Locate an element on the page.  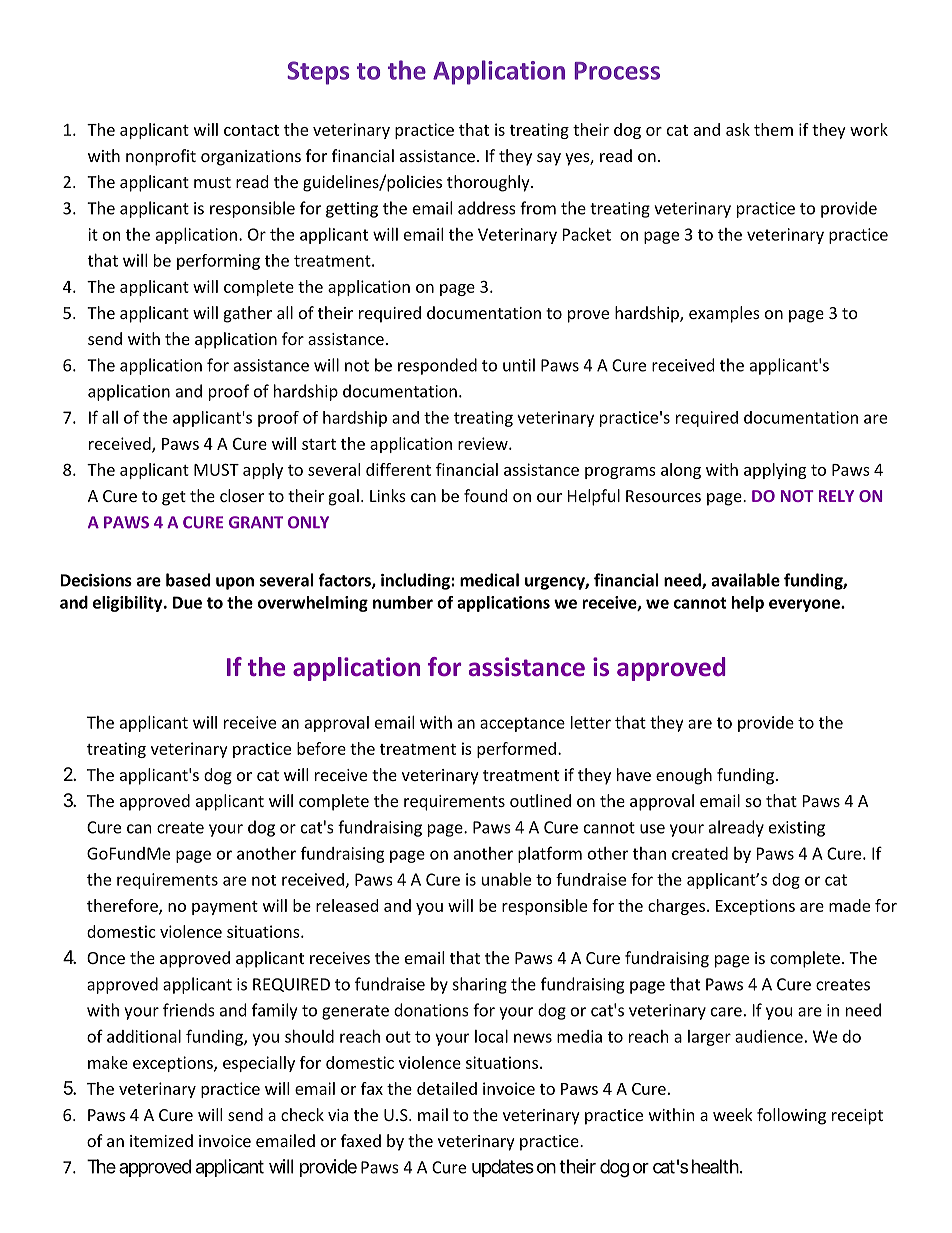
unable is located at coordinates (506, 879).
